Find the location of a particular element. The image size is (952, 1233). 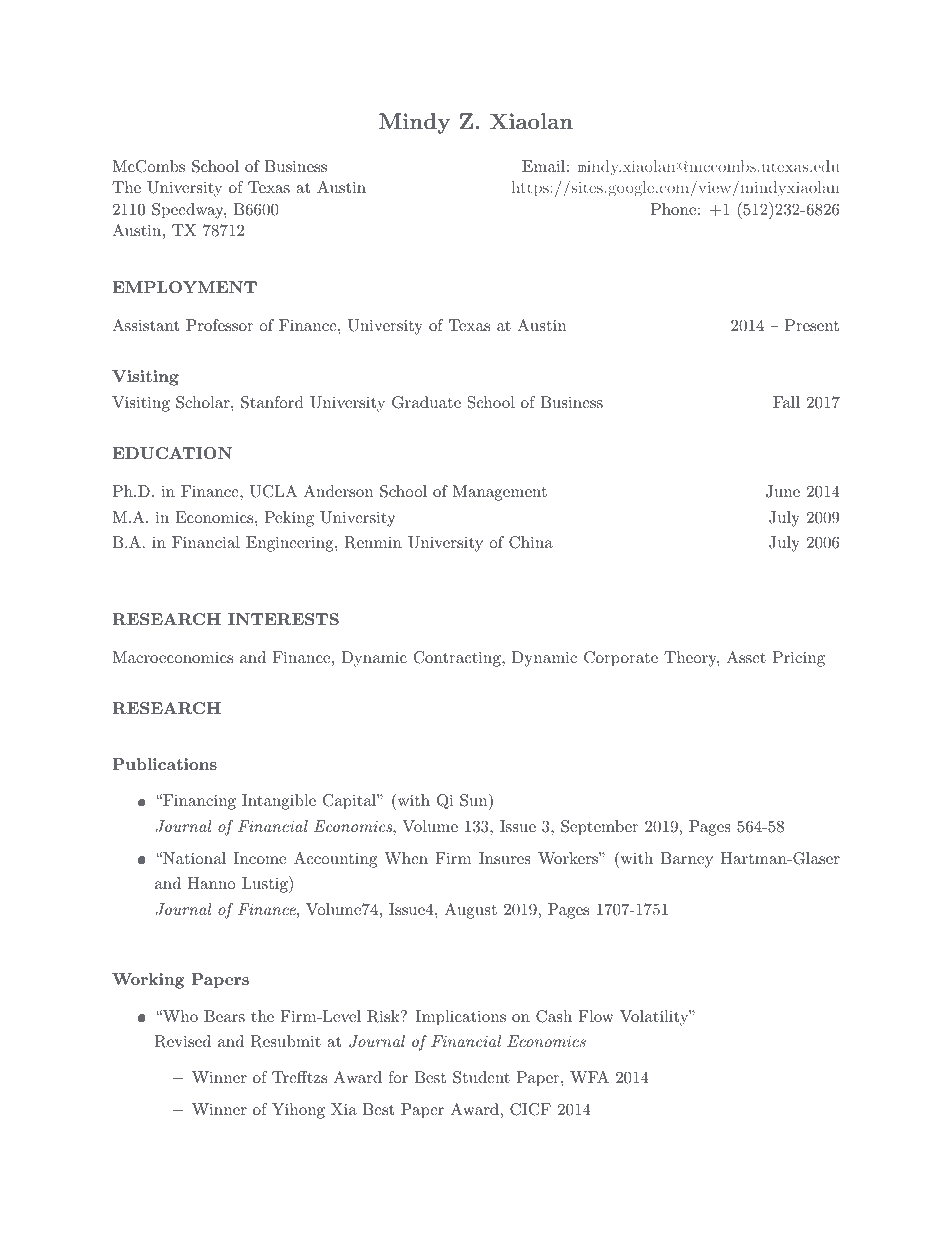

Insures is located at coordinates (505, 858).
